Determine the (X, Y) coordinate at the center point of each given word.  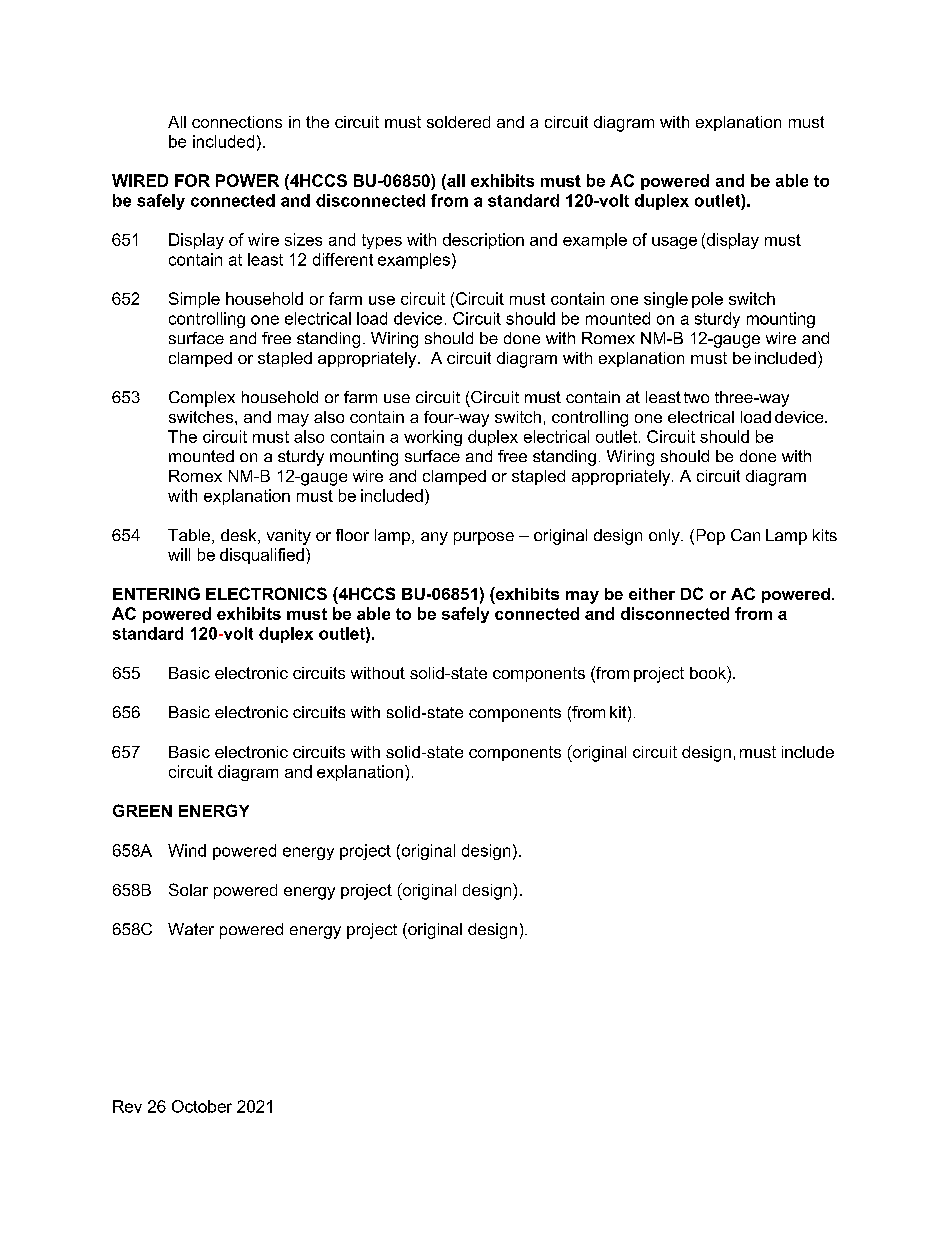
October (202, 1106)
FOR (192, 180)
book (709, 672)
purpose (484, 538)
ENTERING (156, 593)
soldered (458, 122)
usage (674, 243)
